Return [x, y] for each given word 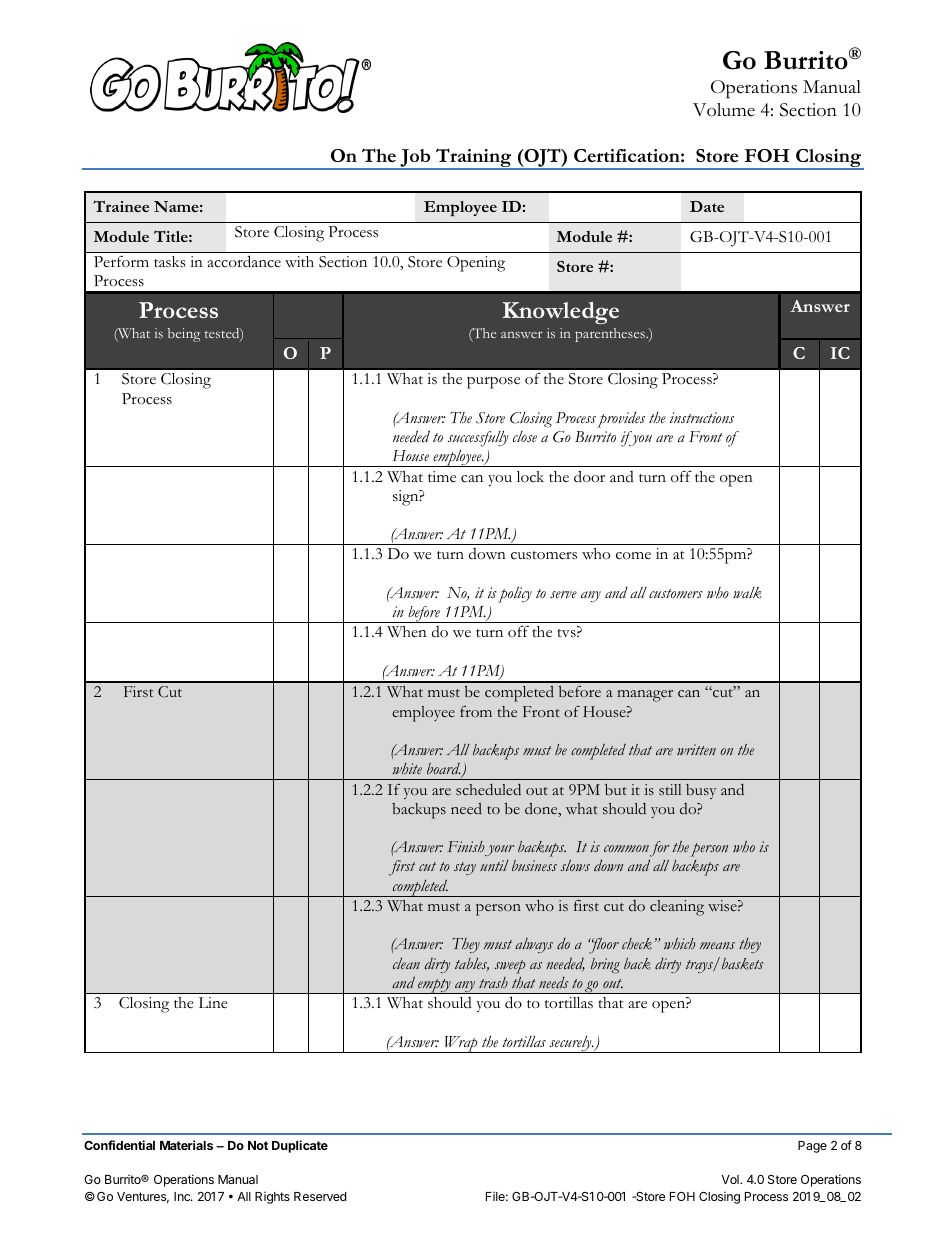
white [407, 768]
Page [812, 1147]
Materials [186, 1145]
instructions [702, 417]
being [184, 335]
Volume [724, 110]
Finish [466, 846]
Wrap [461, 1044]
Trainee [121, 206]
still [670, 790]
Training [474, 158]
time [442, 477]
